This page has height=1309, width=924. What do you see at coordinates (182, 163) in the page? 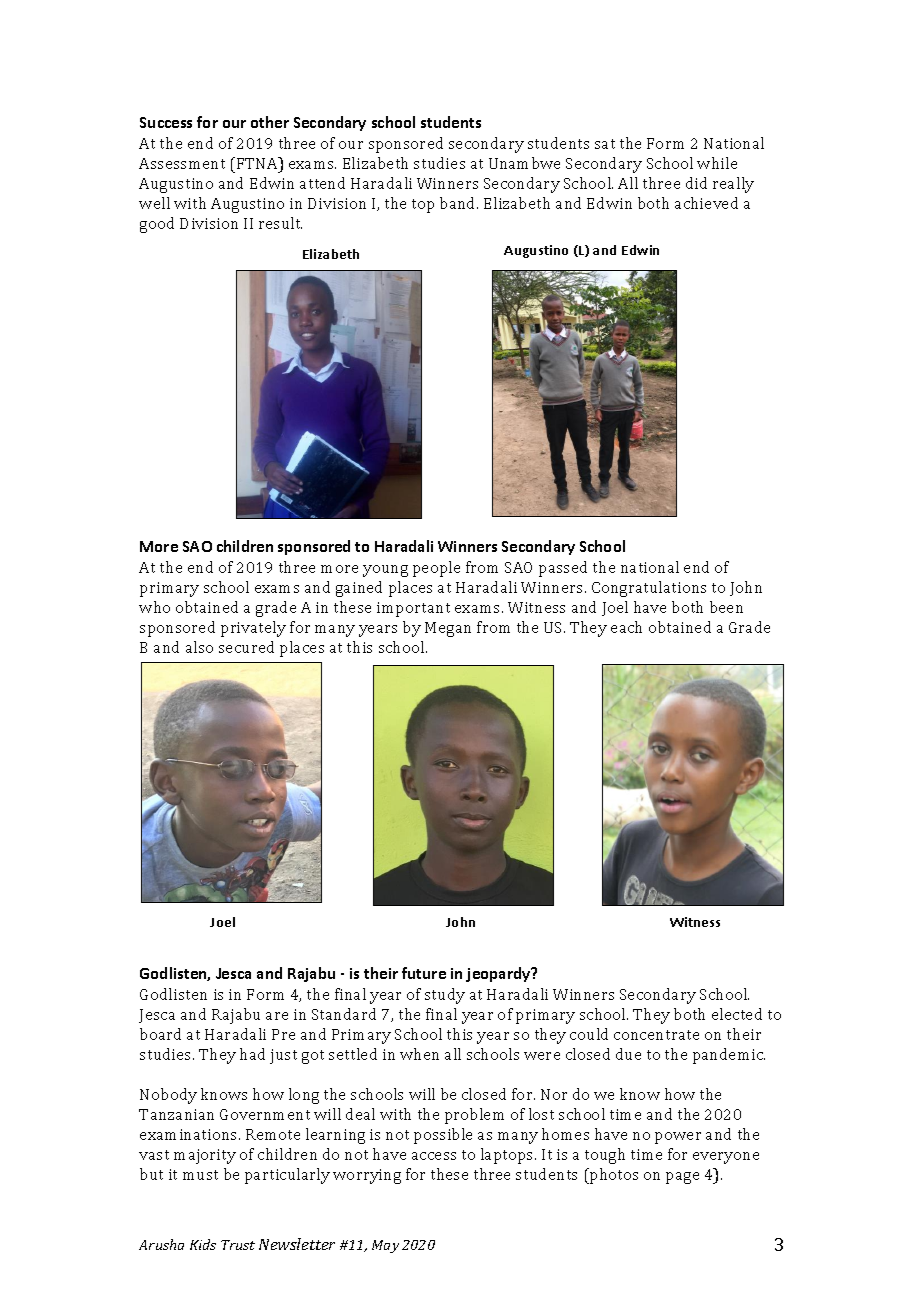
I see `Assessment` at bounding box center [182, 163].
